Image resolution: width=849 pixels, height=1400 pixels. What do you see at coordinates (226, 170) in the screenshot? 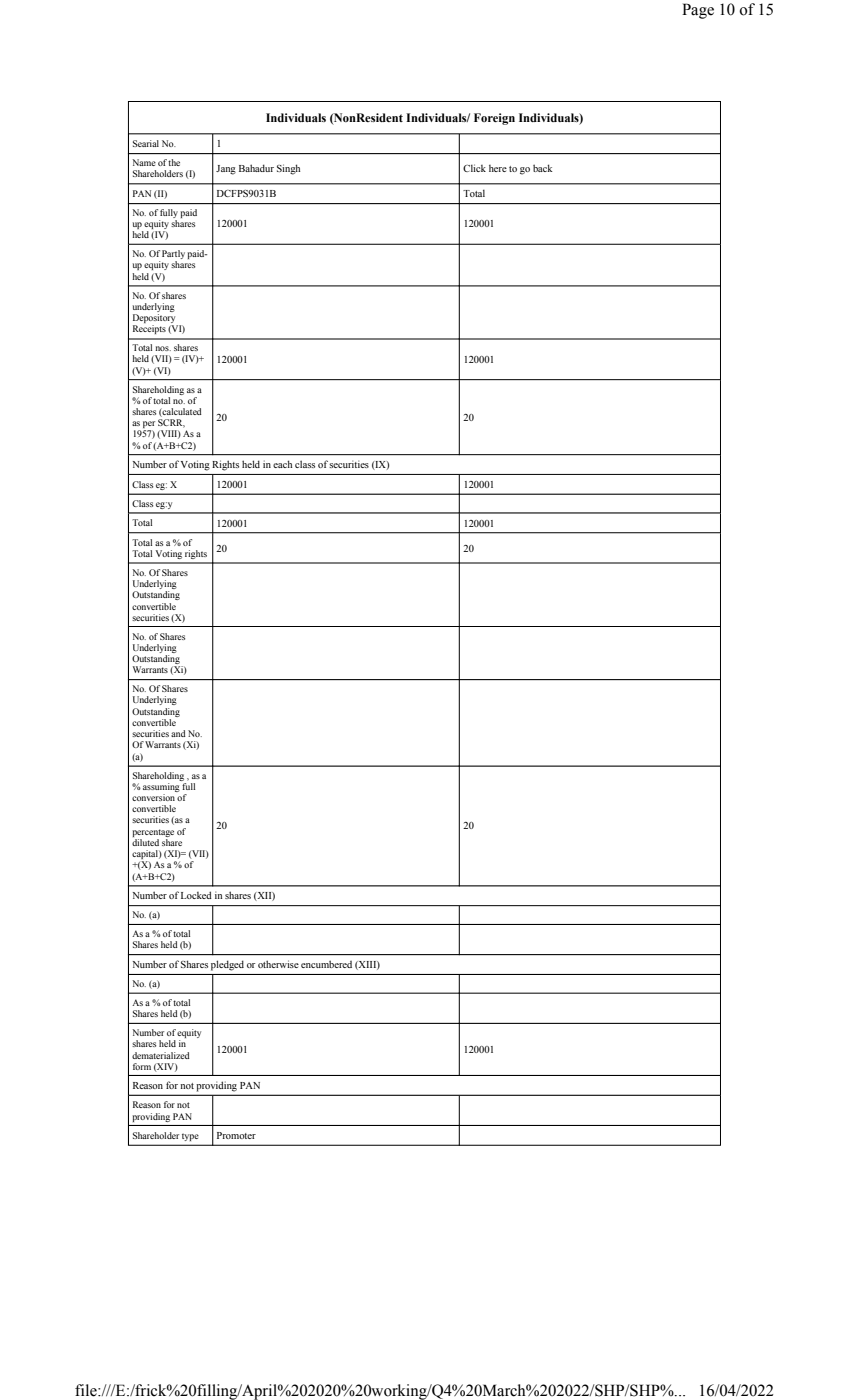
I see `Jang` at bounding box center [226, 170].
